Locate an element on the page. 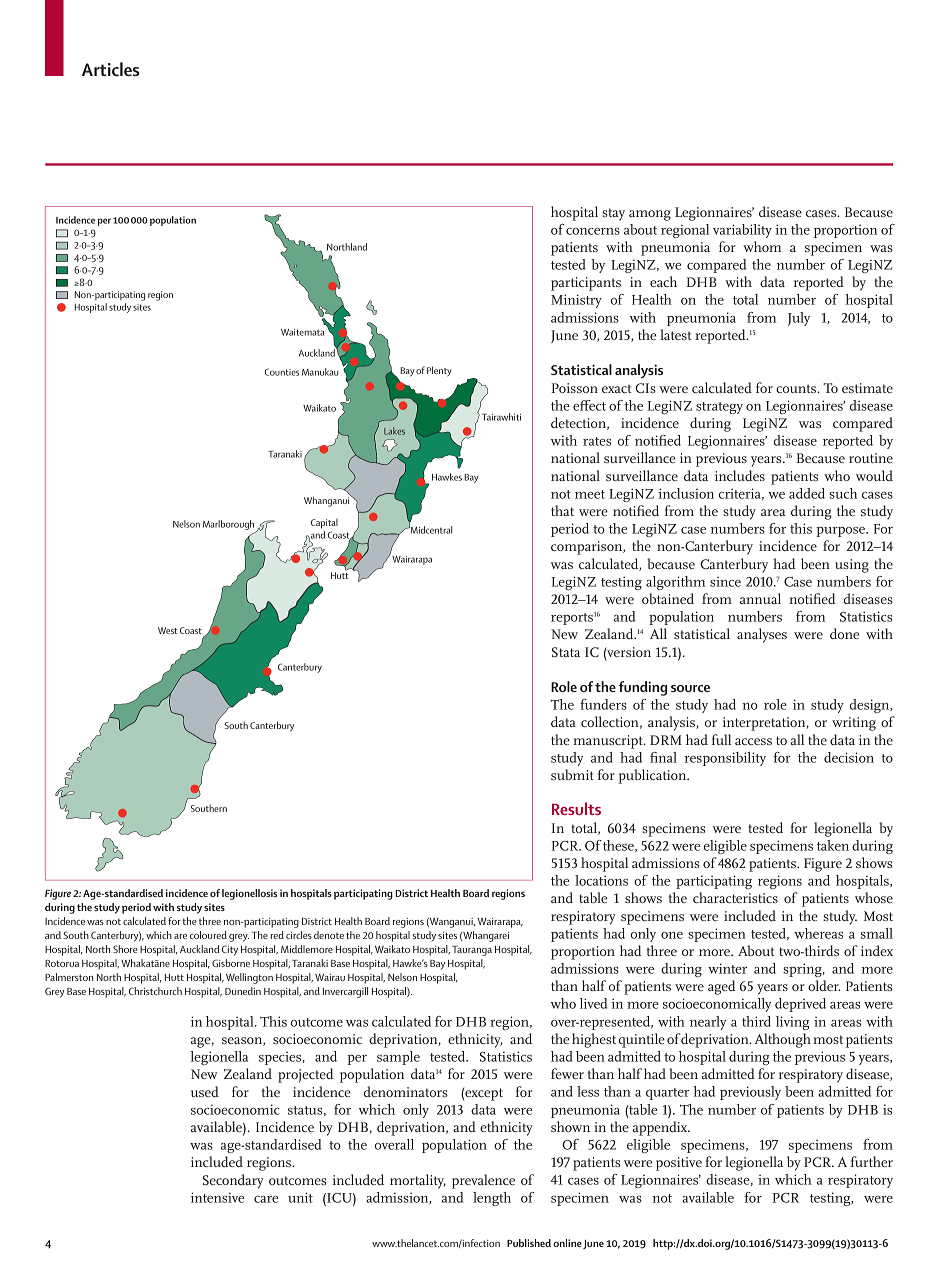  Tauranga is located at coordinates (472, 951).
